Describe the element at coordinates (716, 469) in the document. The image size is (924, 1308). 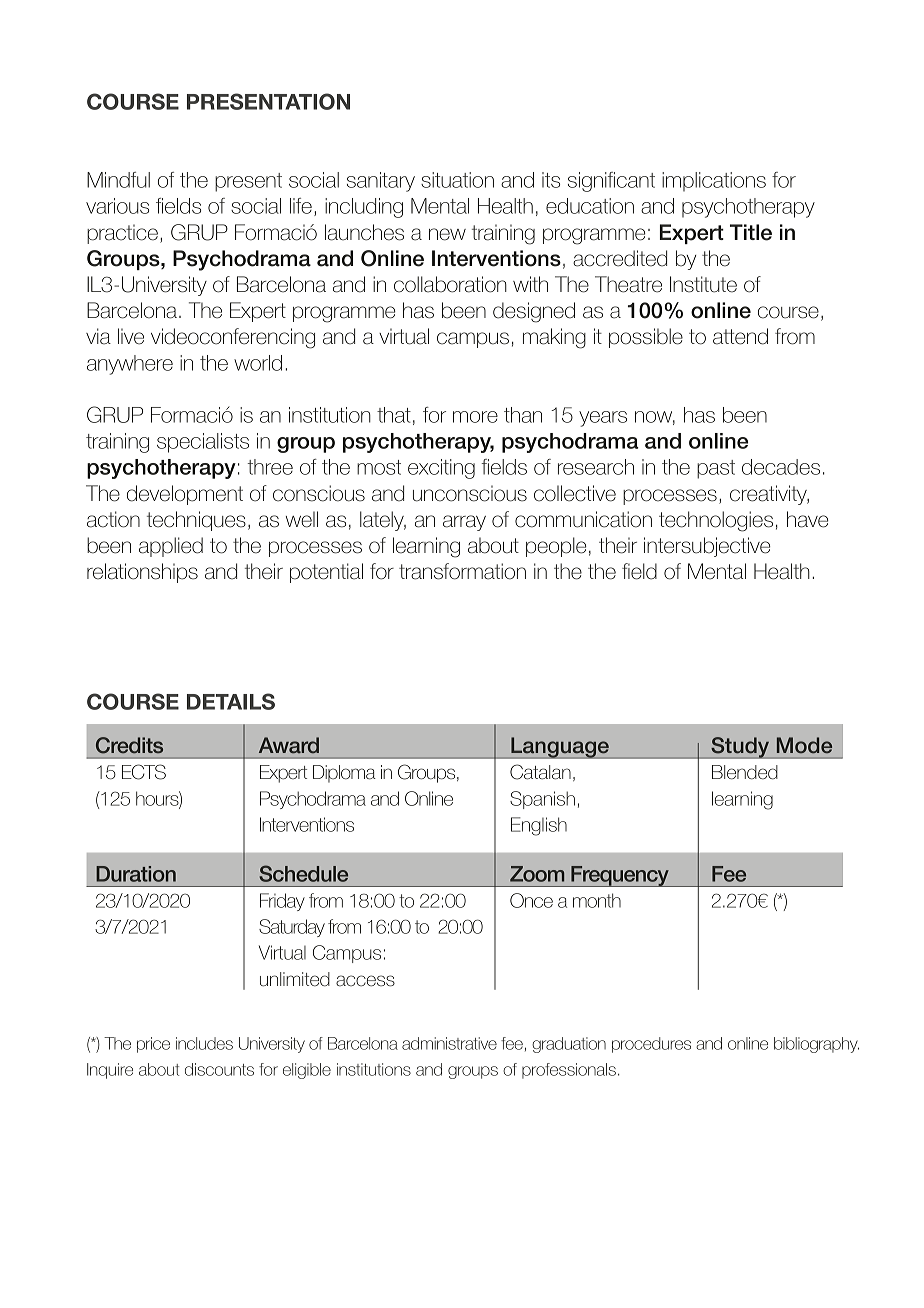
I see `past` at that location.
